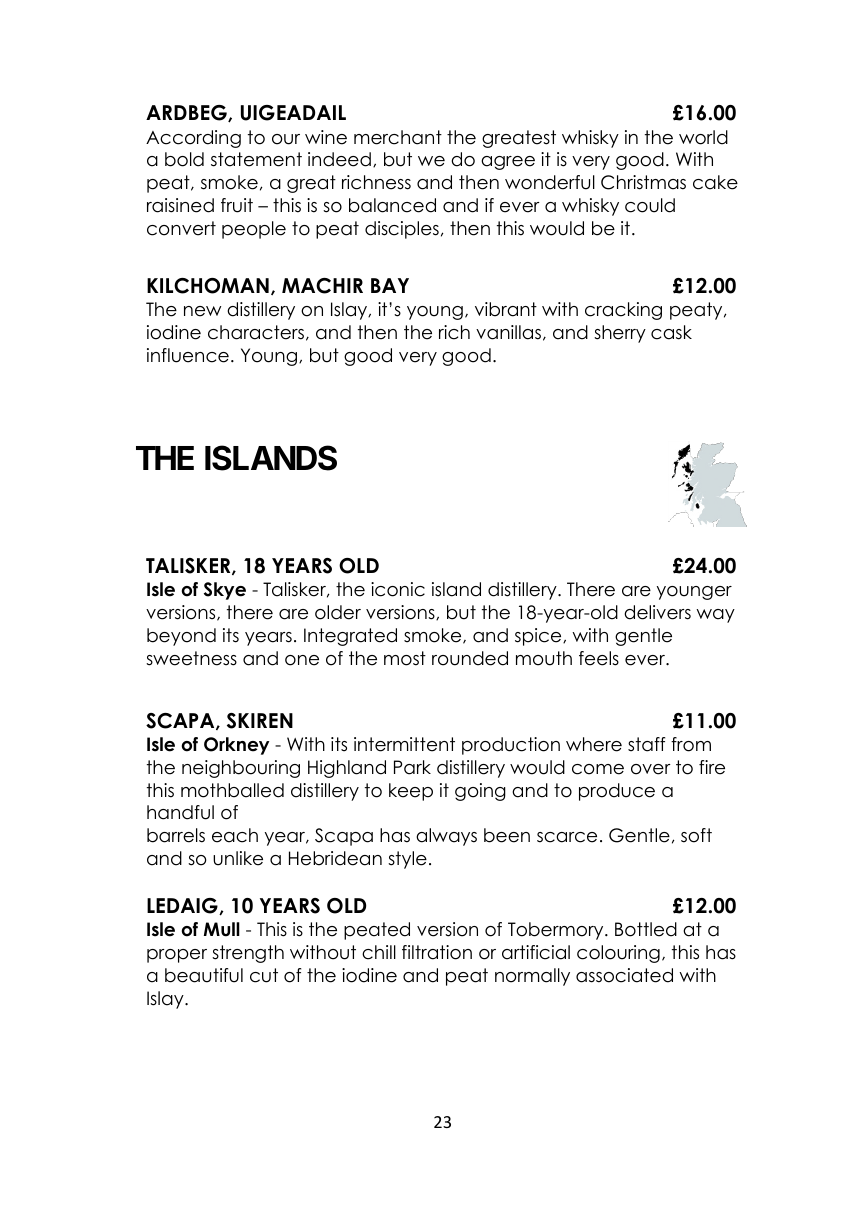 This page has width=868, height=1232. What do you see at coordinates (256, 159) in the page?
I see `statement` at bounding box center [256, 159].
